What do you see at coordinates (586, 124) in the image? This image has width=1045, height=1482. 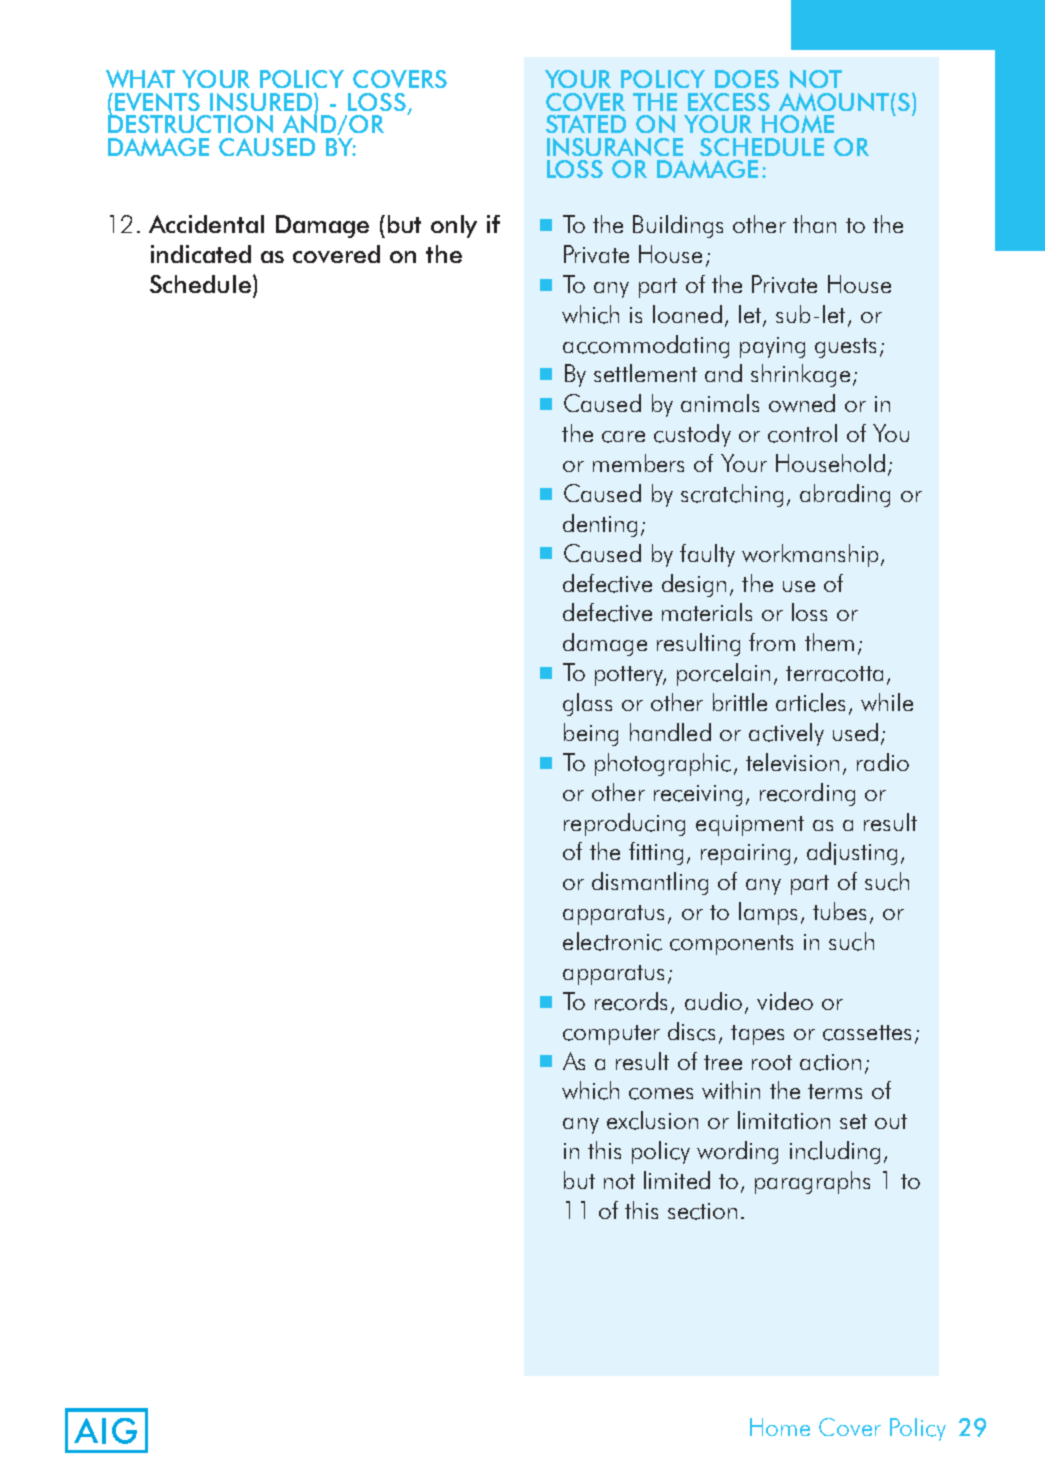 I see `STATED` at bounding box center [586, 124].
